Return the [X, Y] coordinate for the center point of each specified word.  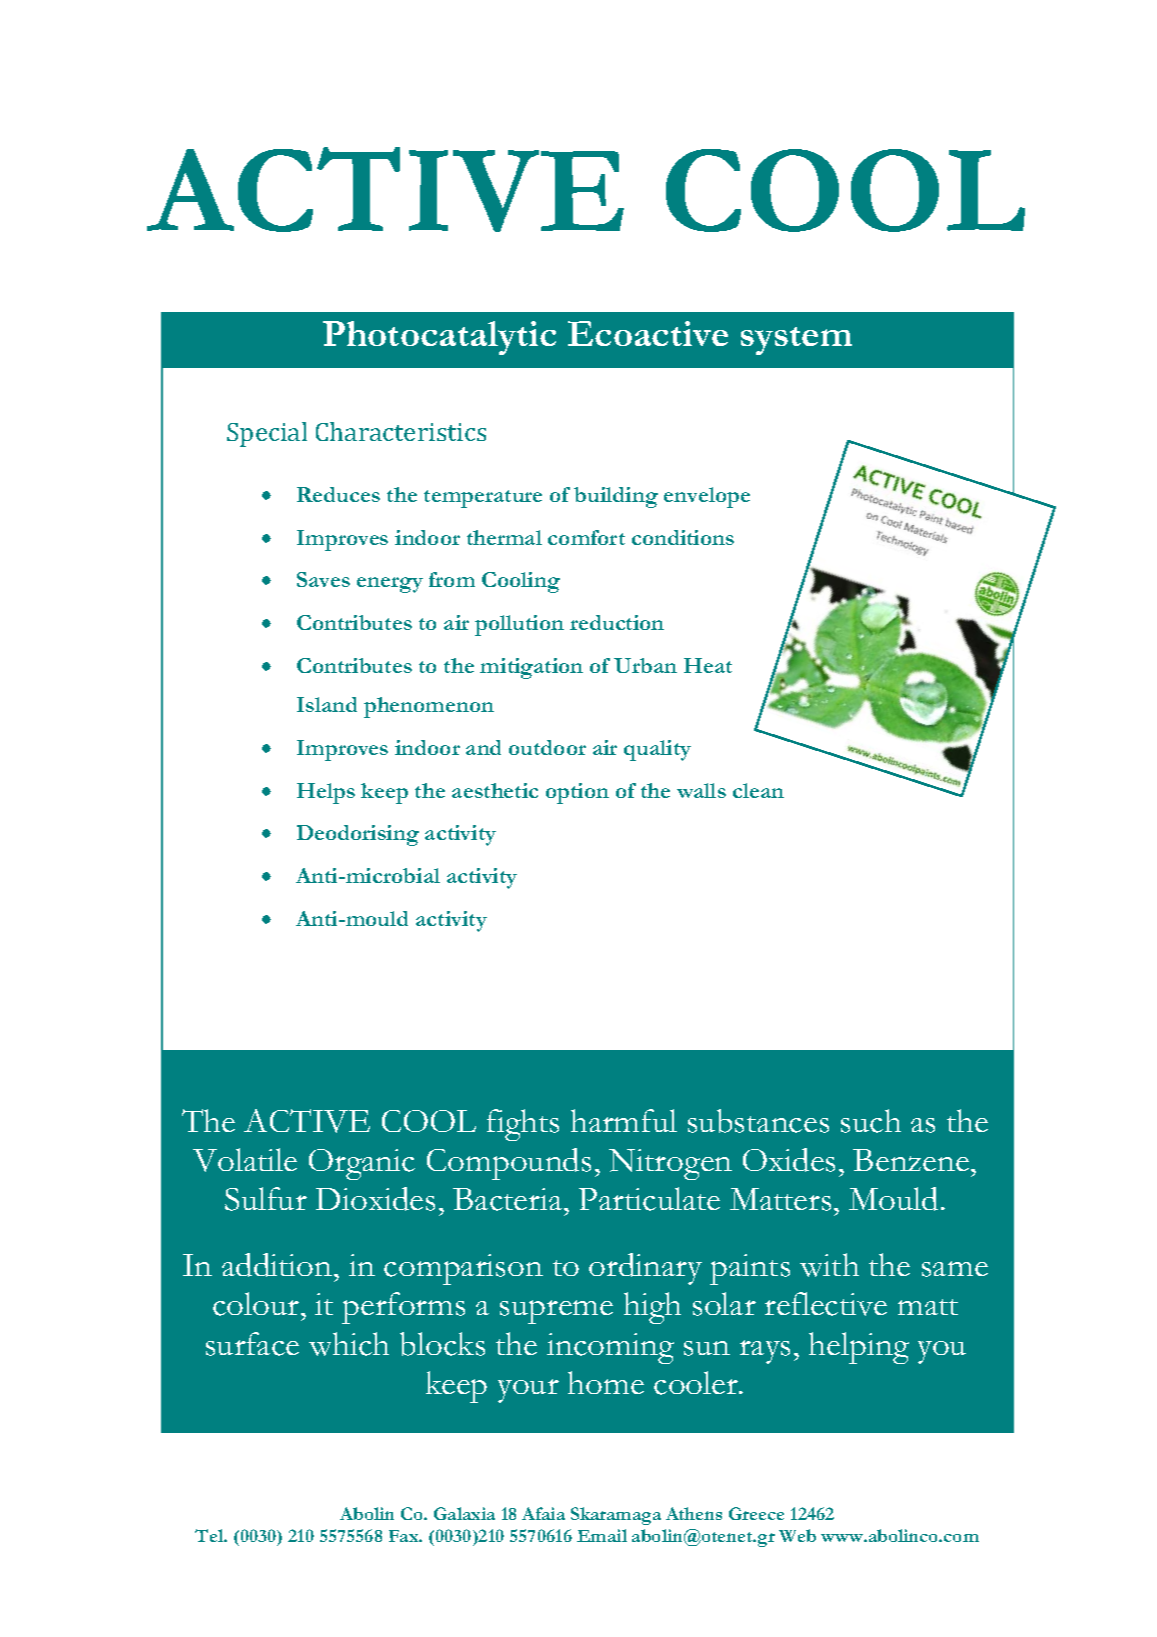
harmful [624, 1120]
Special [267, 434]
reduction [617, 622]
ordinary [645, 1269]
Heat [708, 665]
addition [278, 1265]
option [577, 793]
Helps [326, 793]
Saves [323, 579]
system [796, 341]
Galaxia [464, 1513]
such [871, 1121]
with [829, 1265]
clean [758, 790]
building [616, 497]
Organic [362, 1164]
